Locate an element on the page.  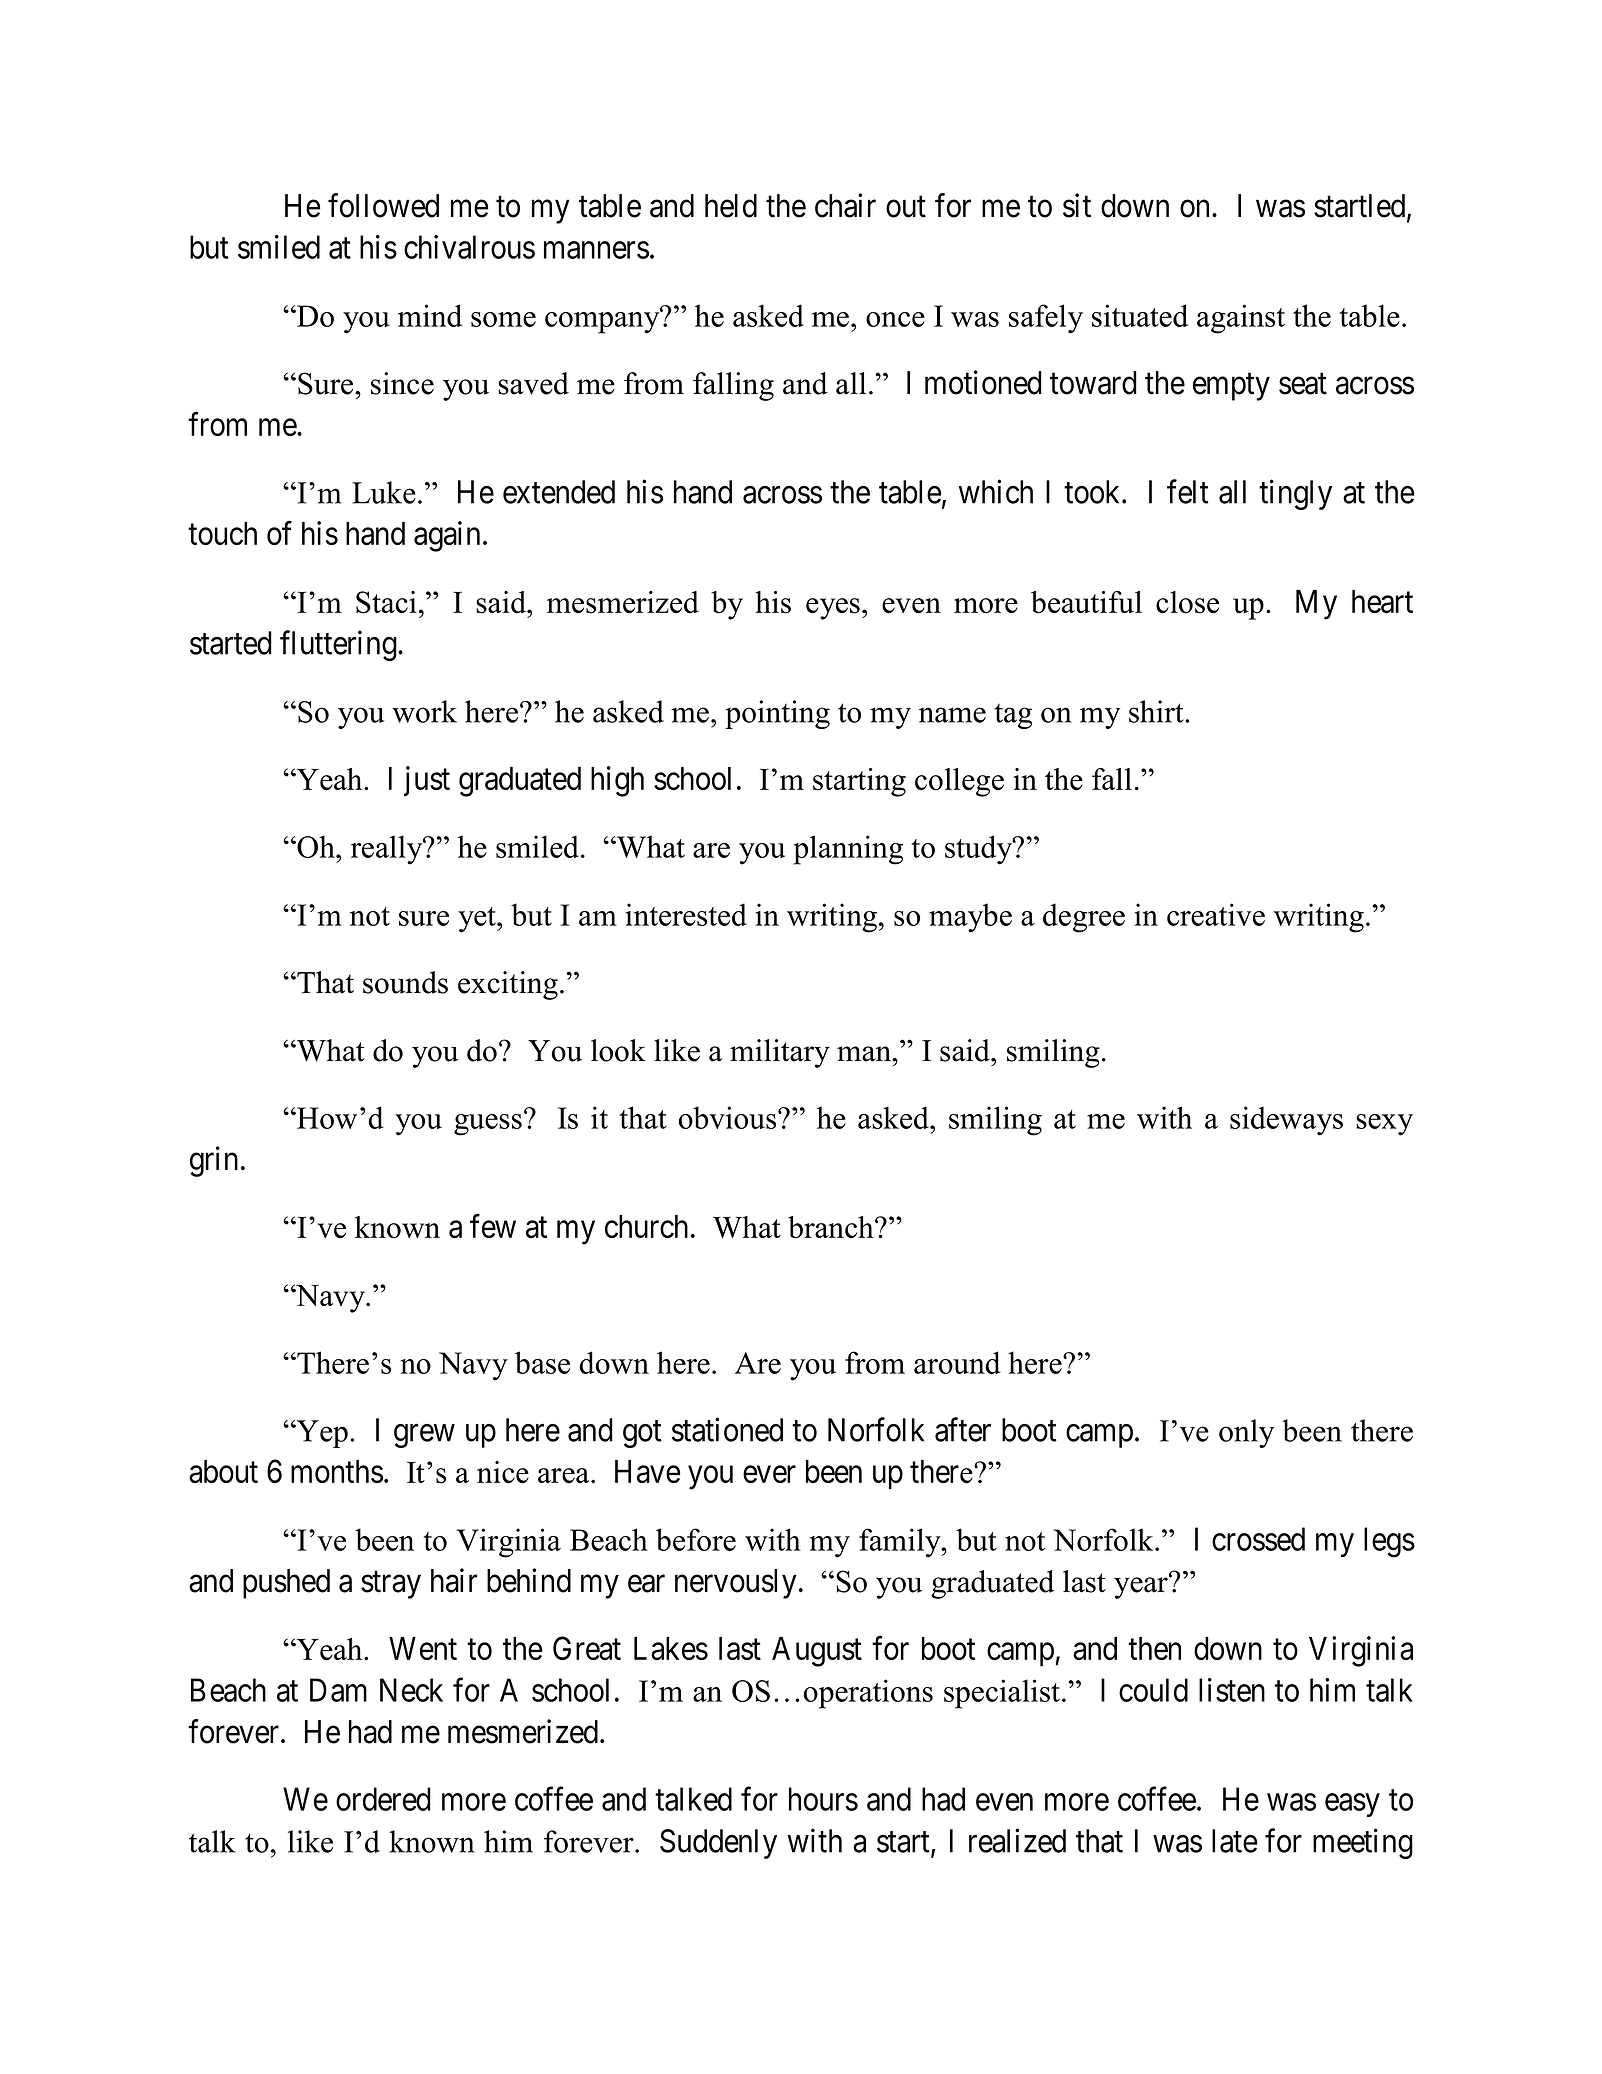
sounds is located at coordinates (405, 982).
